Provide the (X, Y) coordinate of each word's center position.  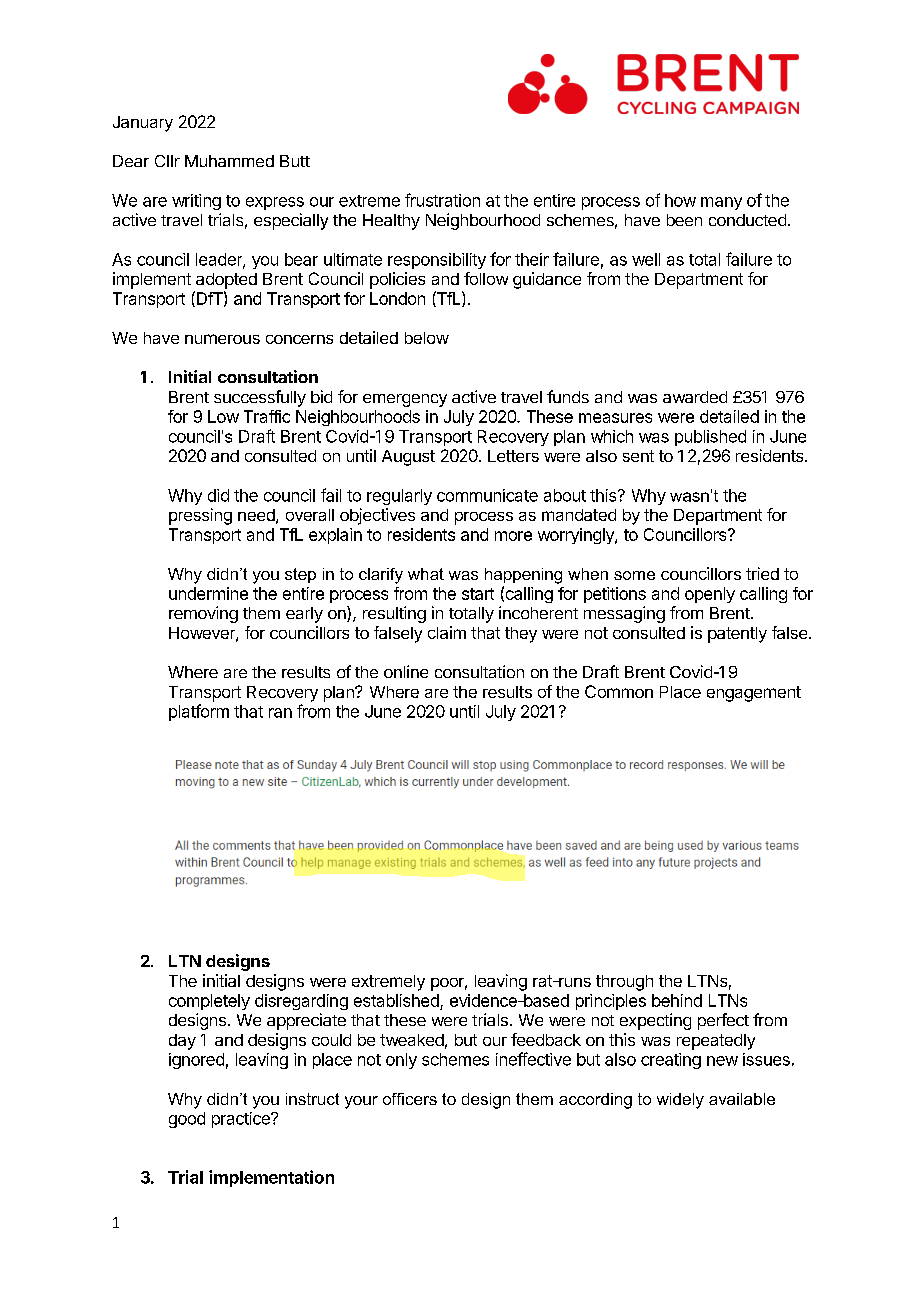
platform (199, 712)
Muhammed (229, 161)
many (721, 203)
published (710, 438)
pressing (200, 516)
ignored (196, 1061)
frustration (442, 200)
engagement (754, 694)
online (406, 671)
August (408, 458)
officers (410, 1099)
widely (680, 1101)
